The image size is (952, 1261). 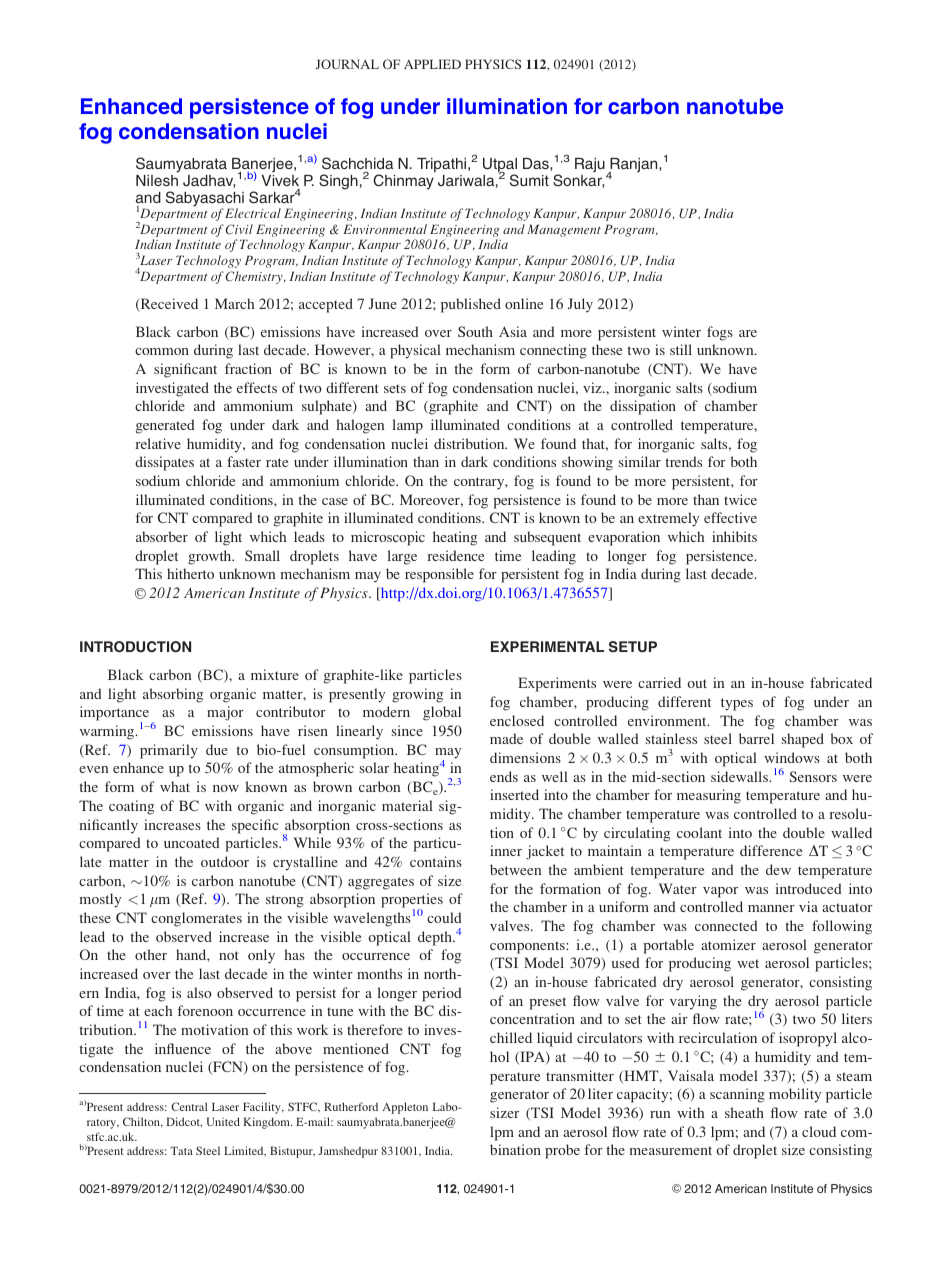 What do you see at coordinates (439, 575) in the document?
I see `responsible` at bounding box center [439, 575].
